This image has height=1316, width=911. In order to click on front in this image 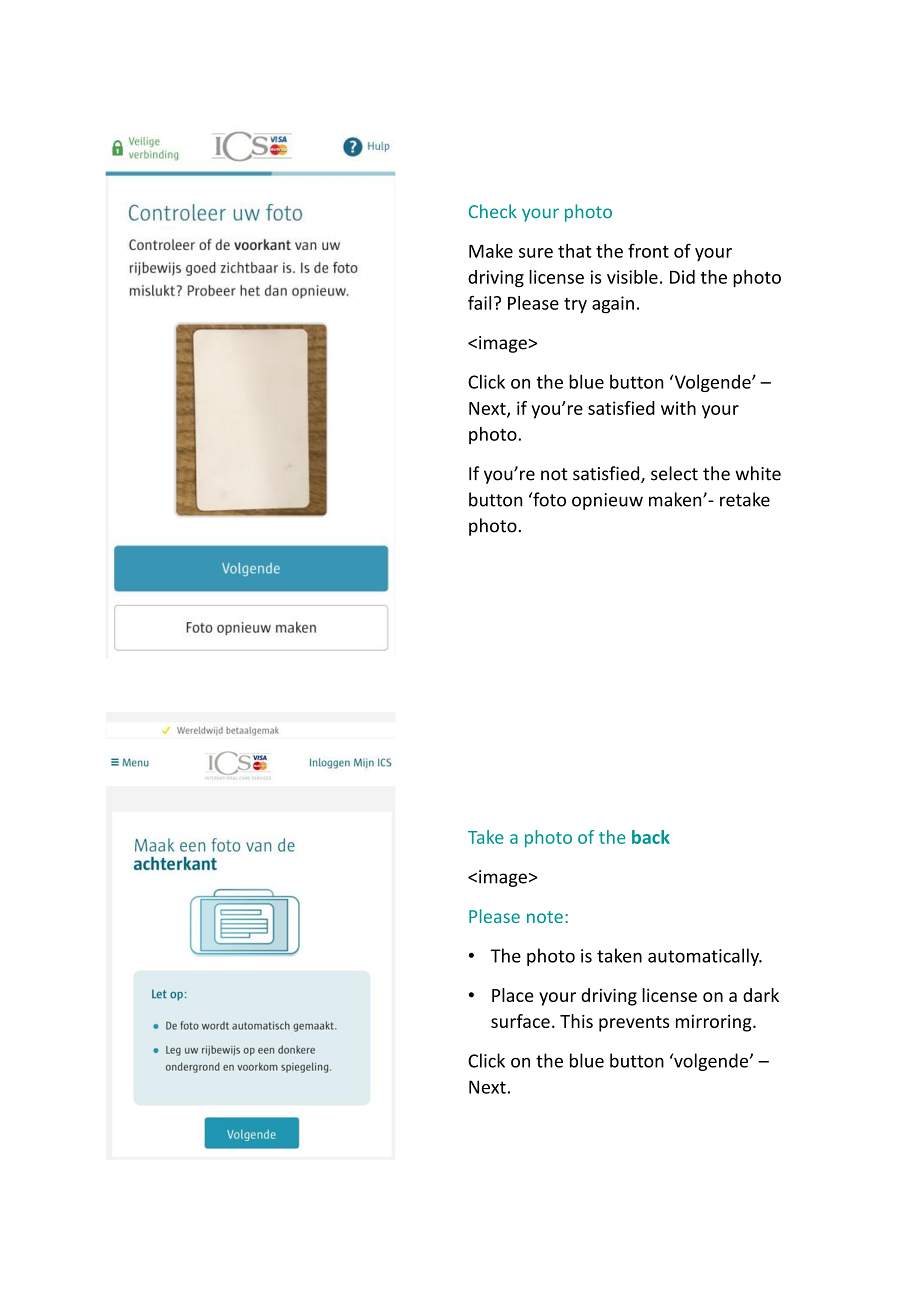, I will do `click(648, 251)`.
